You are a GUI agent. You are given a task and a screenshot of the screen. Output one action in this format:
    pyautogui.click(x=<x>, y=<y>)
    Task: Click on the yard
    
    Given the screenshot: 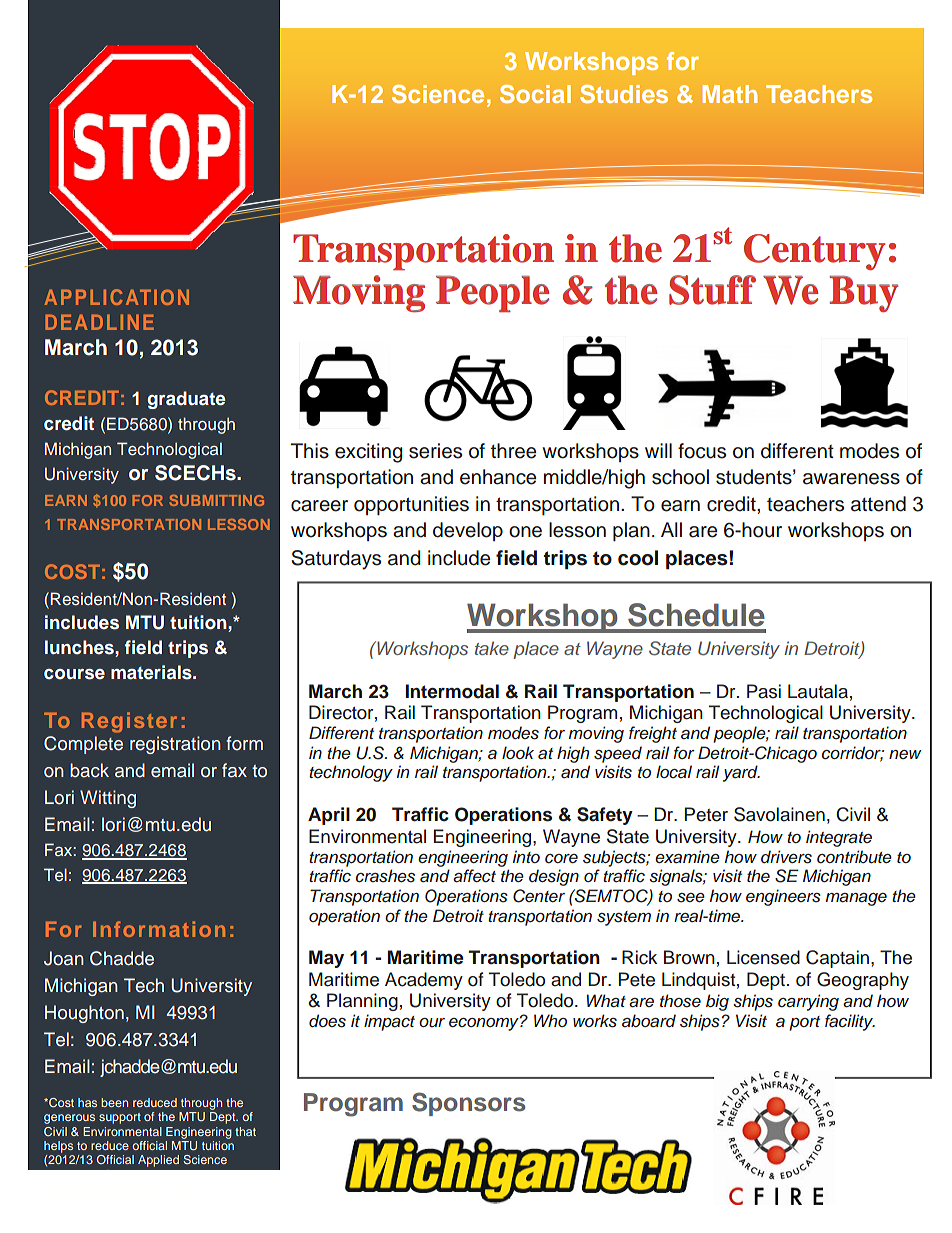 What is the action you would take?
    pyautogui.click(x=741, y=773)
